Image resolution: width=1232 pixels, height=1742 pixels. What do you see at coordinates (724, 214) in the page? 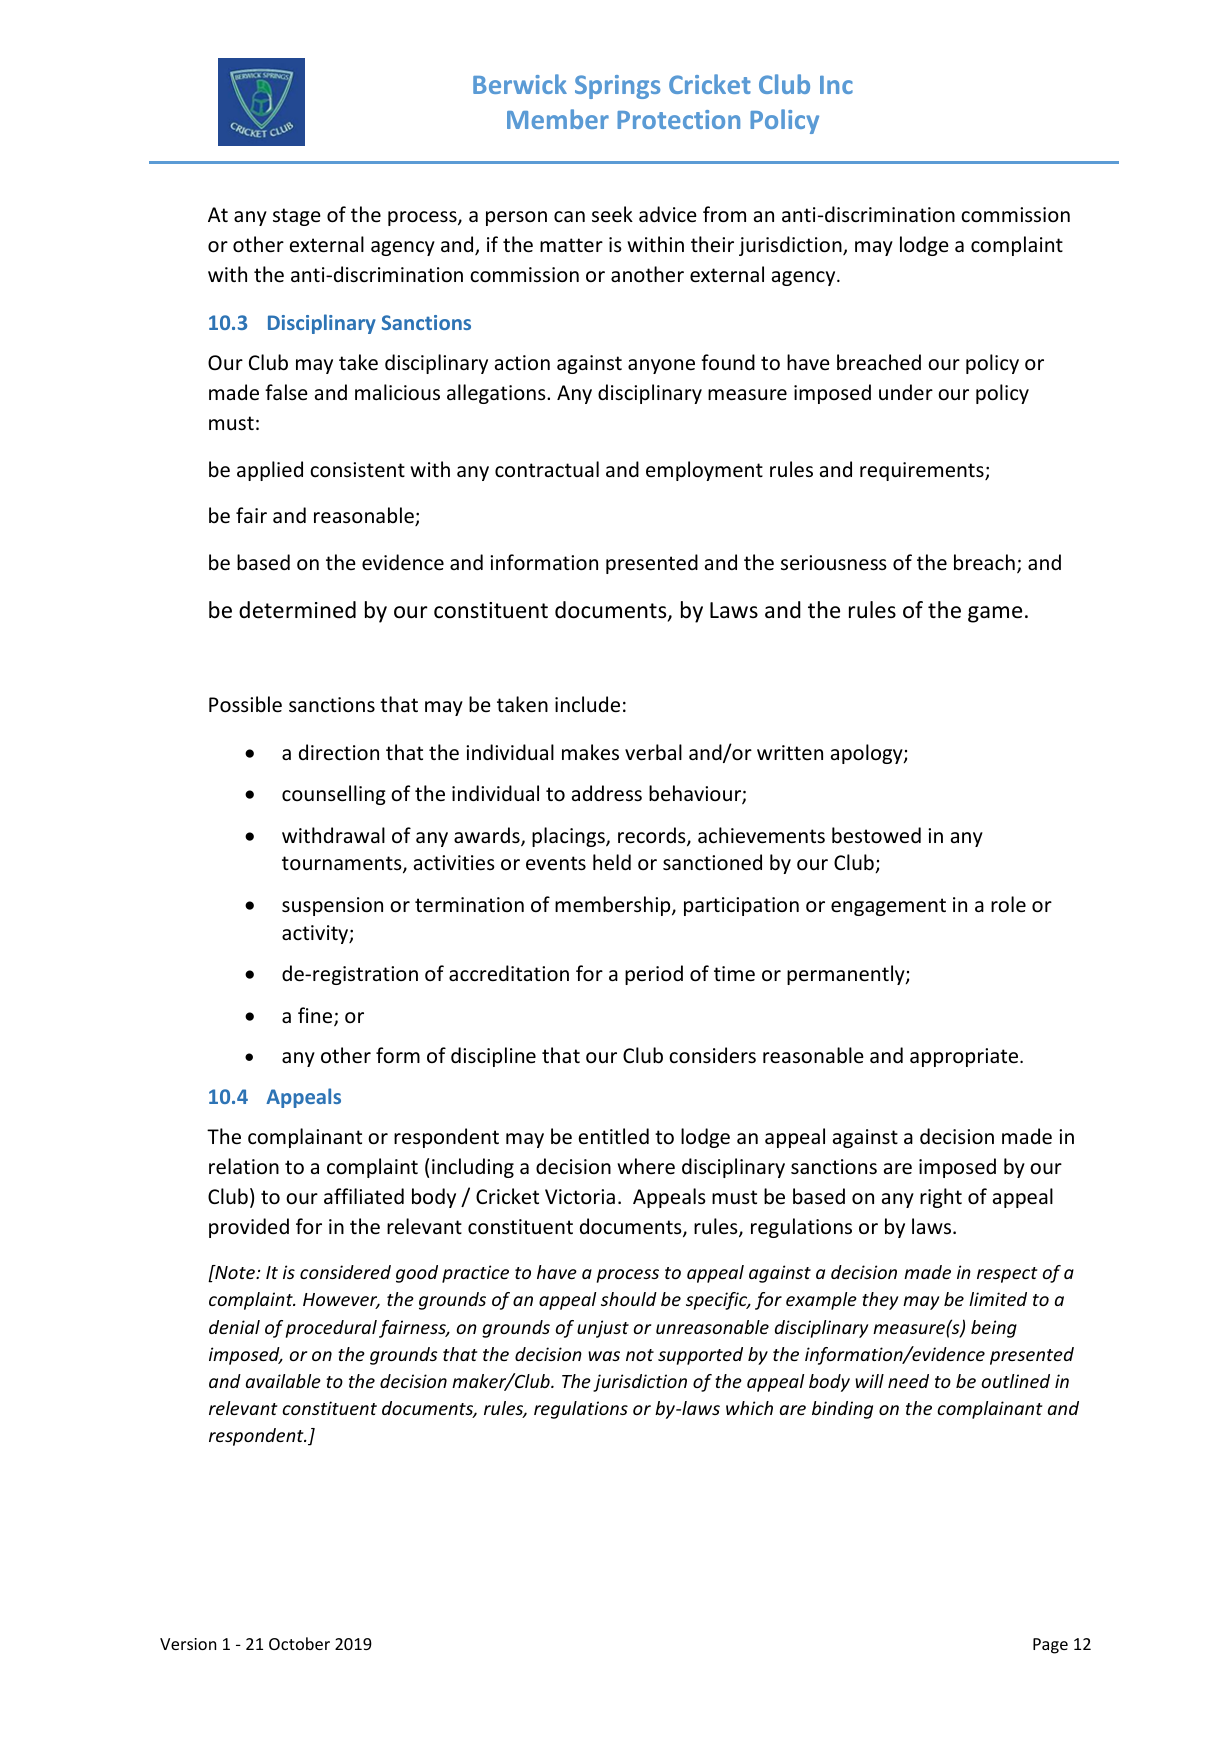
I see `from` at bounding box center [724, 214].
